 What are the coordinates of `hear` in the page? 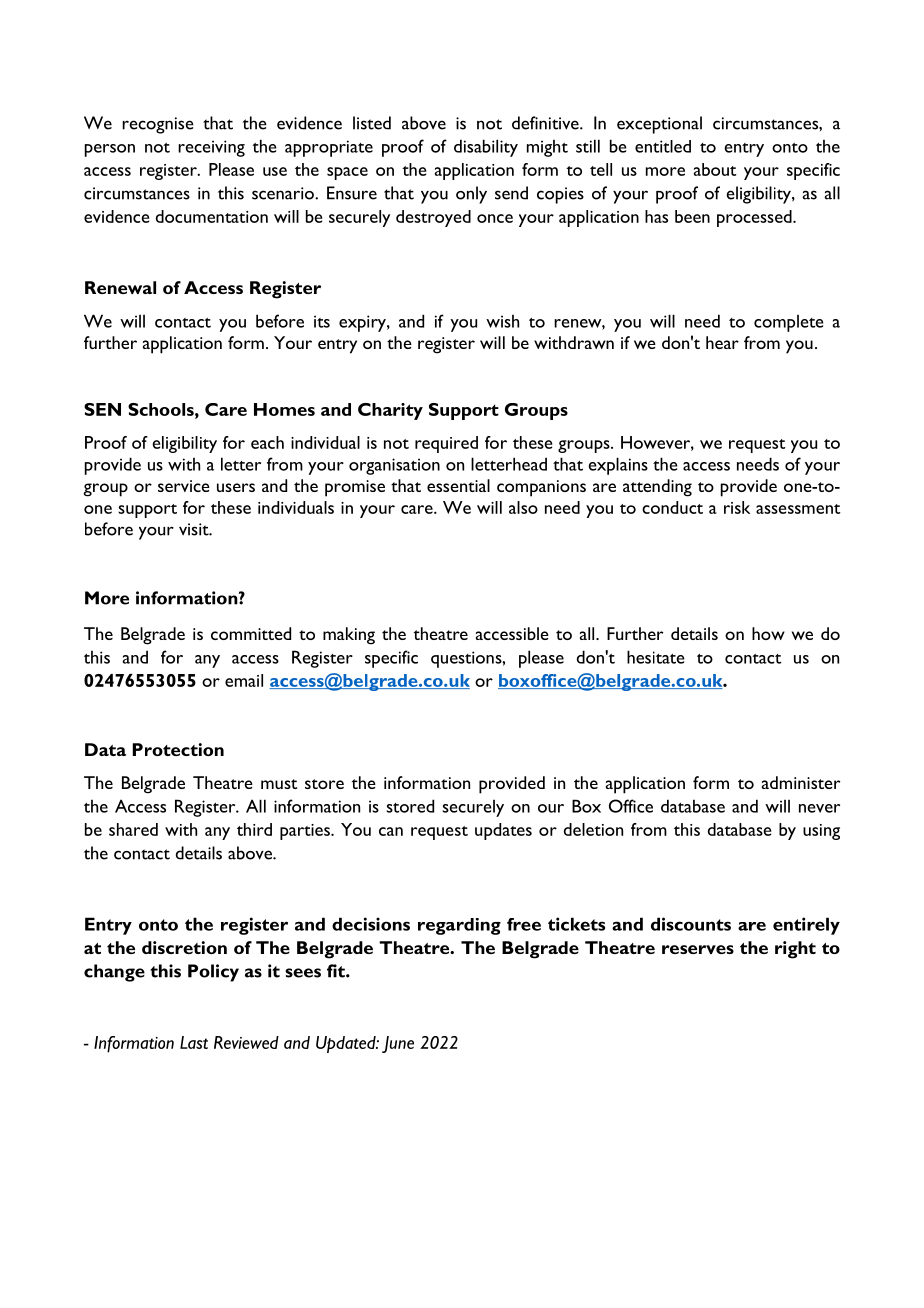 It's located at (722, 342).
